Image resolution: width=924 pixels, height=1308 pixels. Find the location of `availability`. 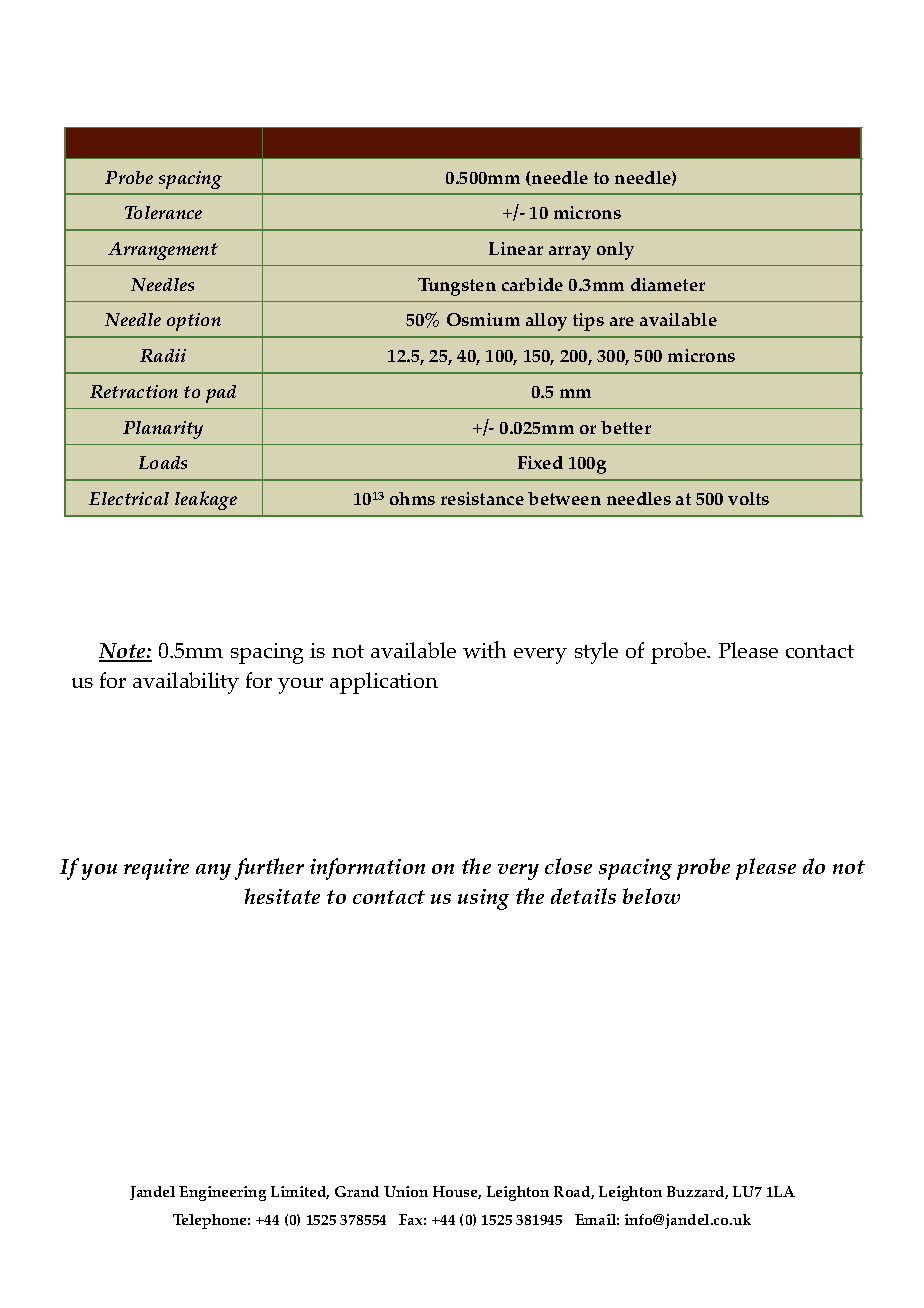

availability is located at coordinates (186, 683).
